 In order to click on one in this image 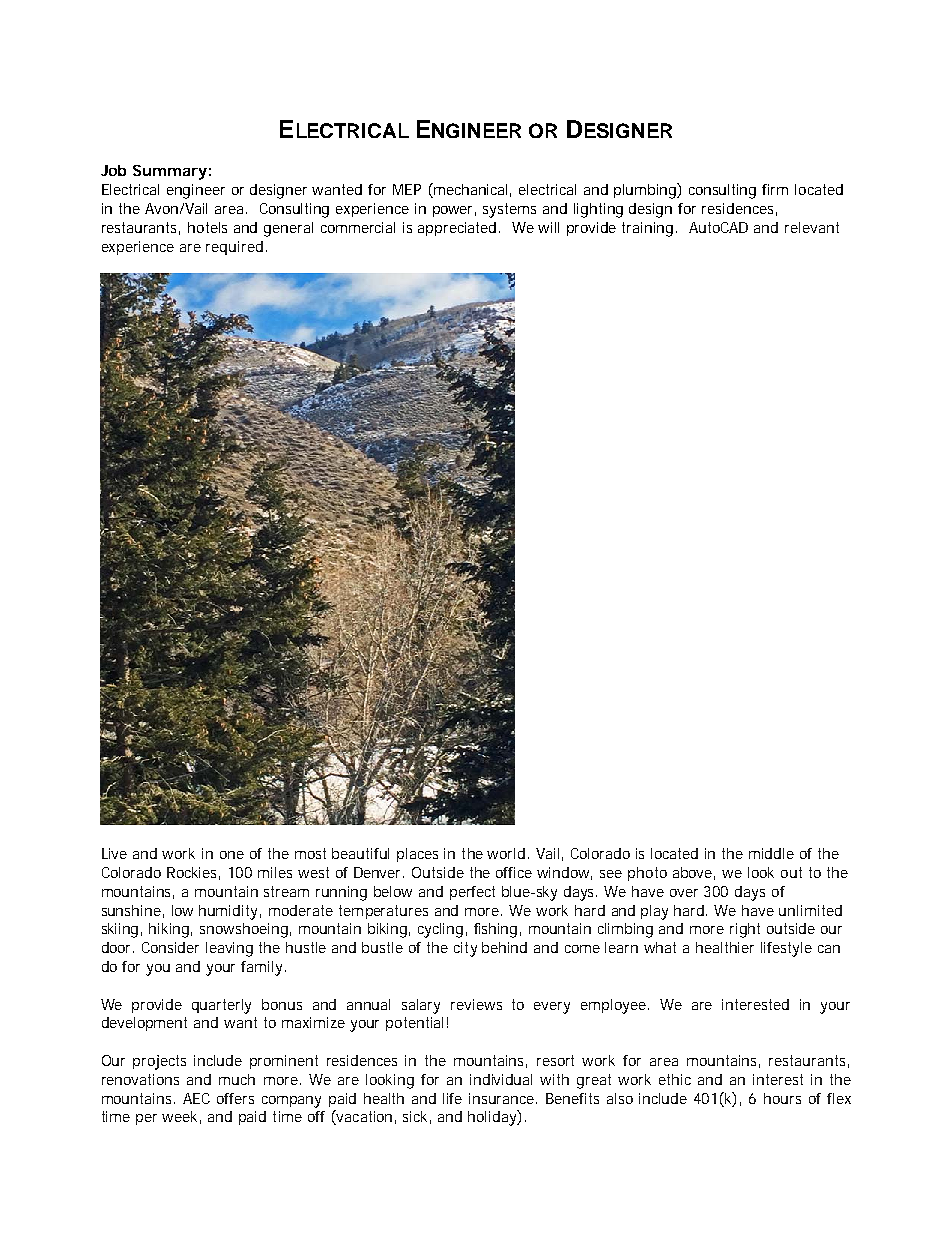, I will do `click(232, 855)`.
